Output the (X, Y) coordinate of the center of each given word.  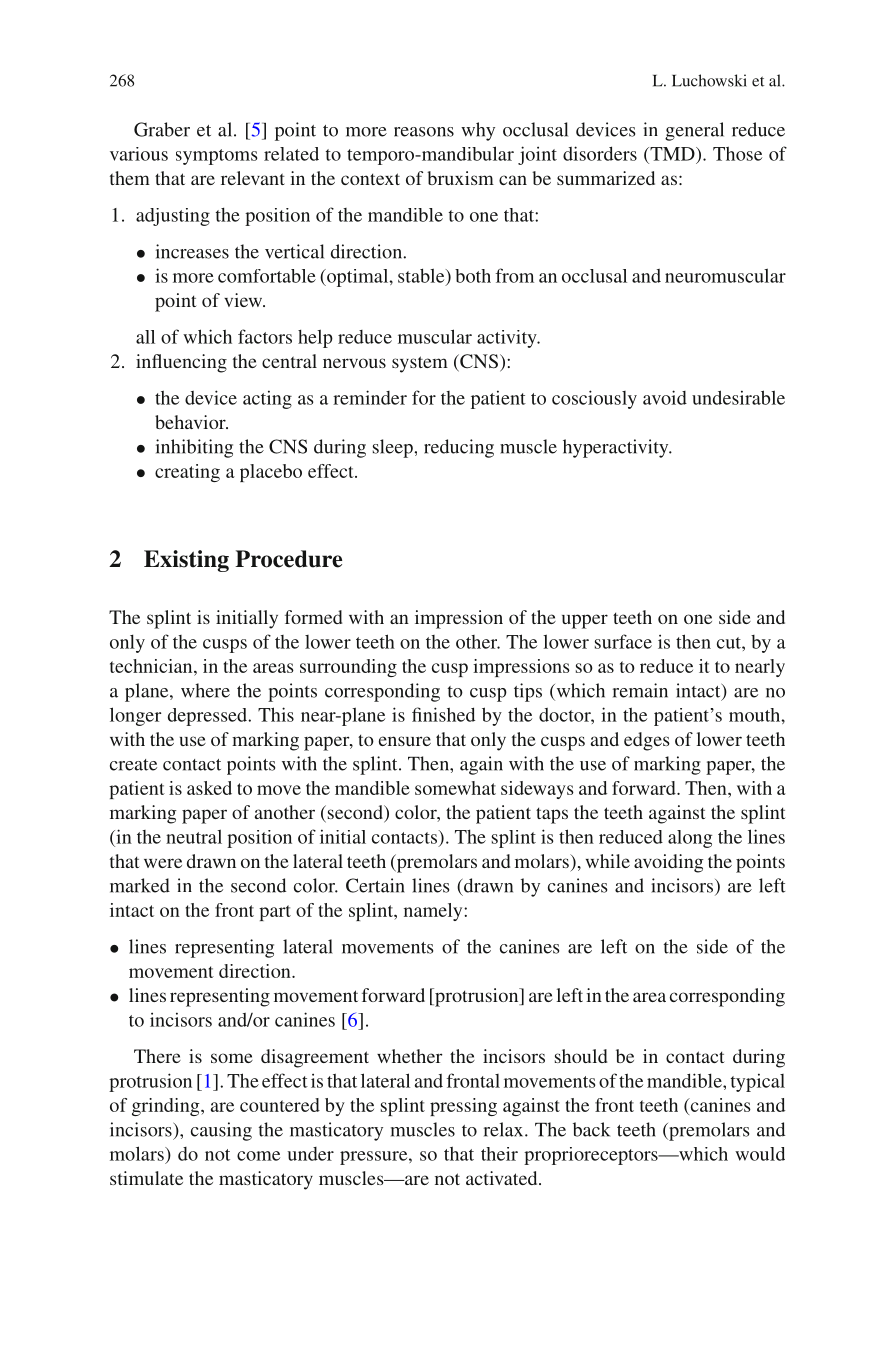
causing (221, 1131)
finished (443, 714)
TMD (672, 154)
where (205, 690)
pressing (463, 1107)
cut (730, 643)
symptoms (217, 157)
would (760, 1154)
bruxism (460, 178)
